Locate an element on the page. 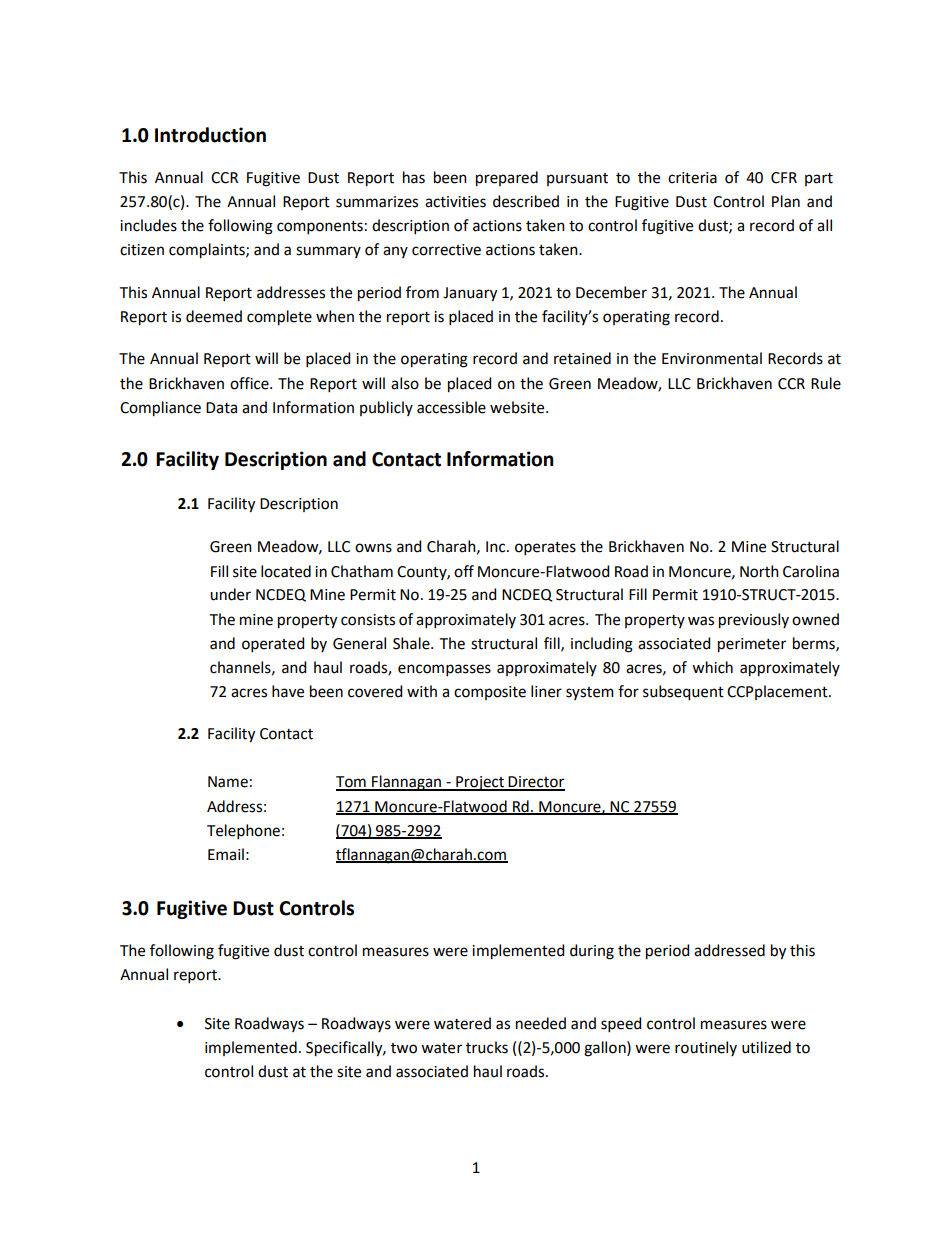 The height and width of the image is (1233, 952). subsequent is located at coordinates (683, 693).
